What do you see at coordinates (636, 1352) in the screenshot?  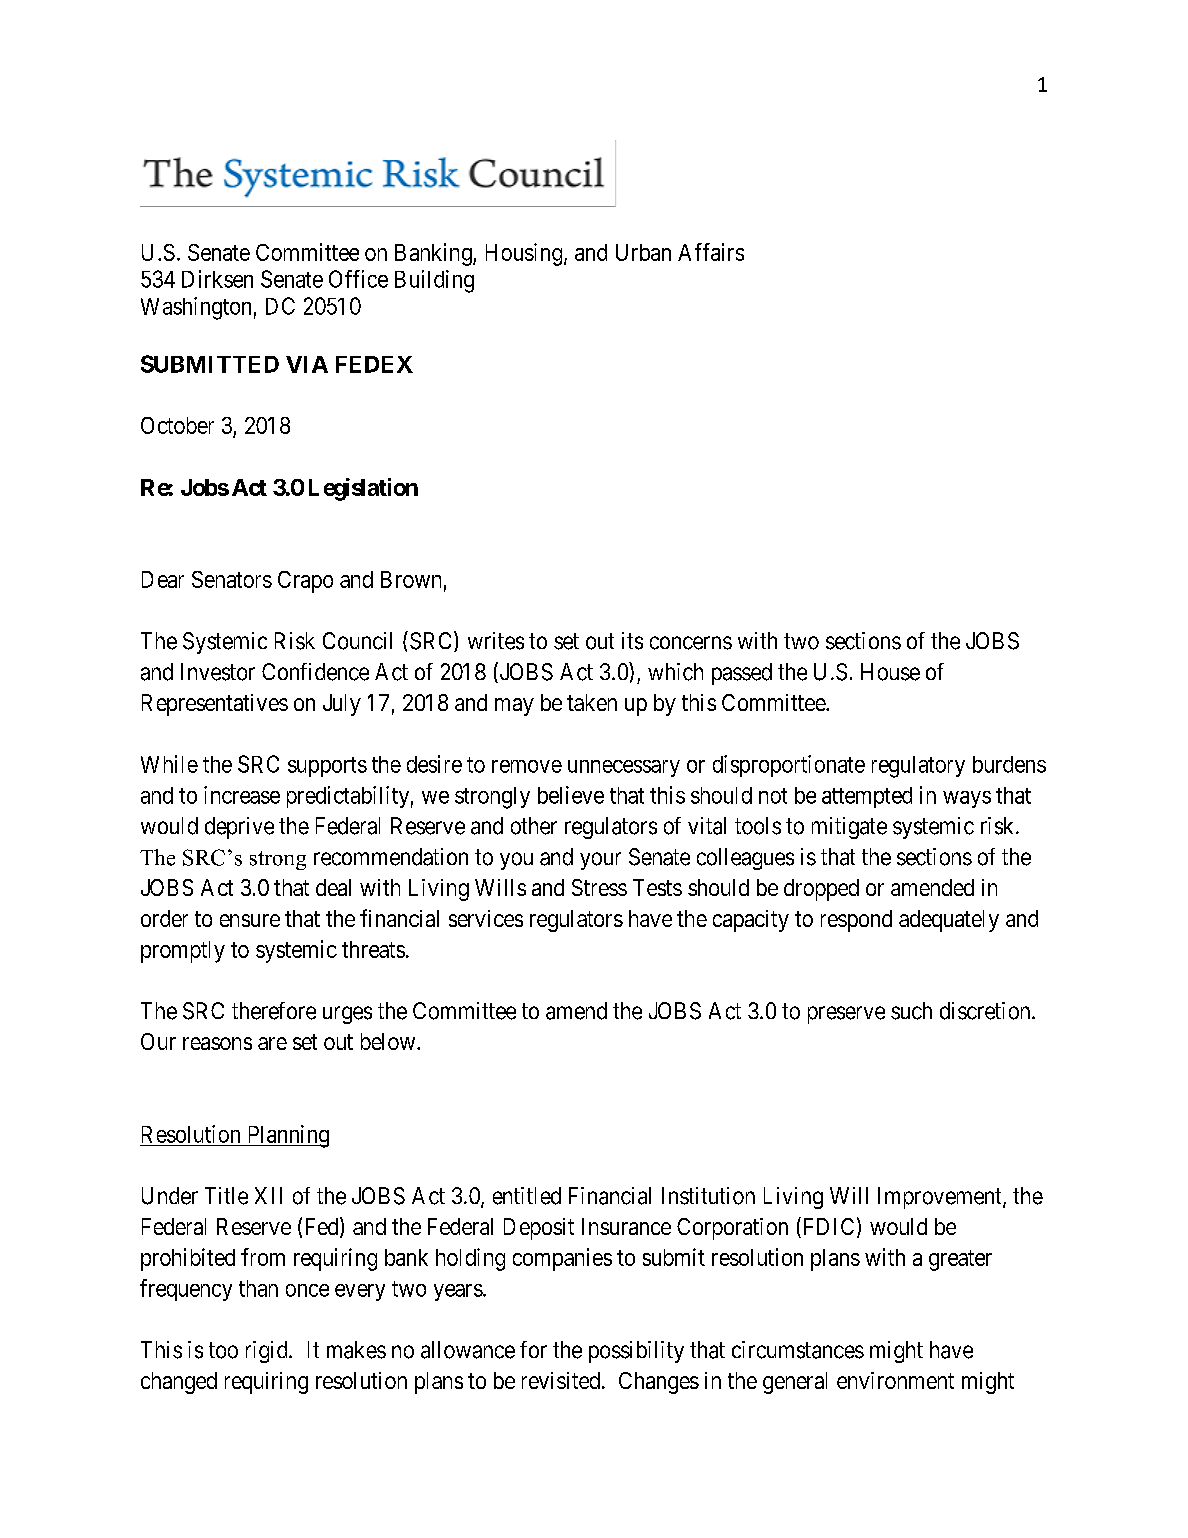 I see `possibility` at bounding box center [636, 1352].
